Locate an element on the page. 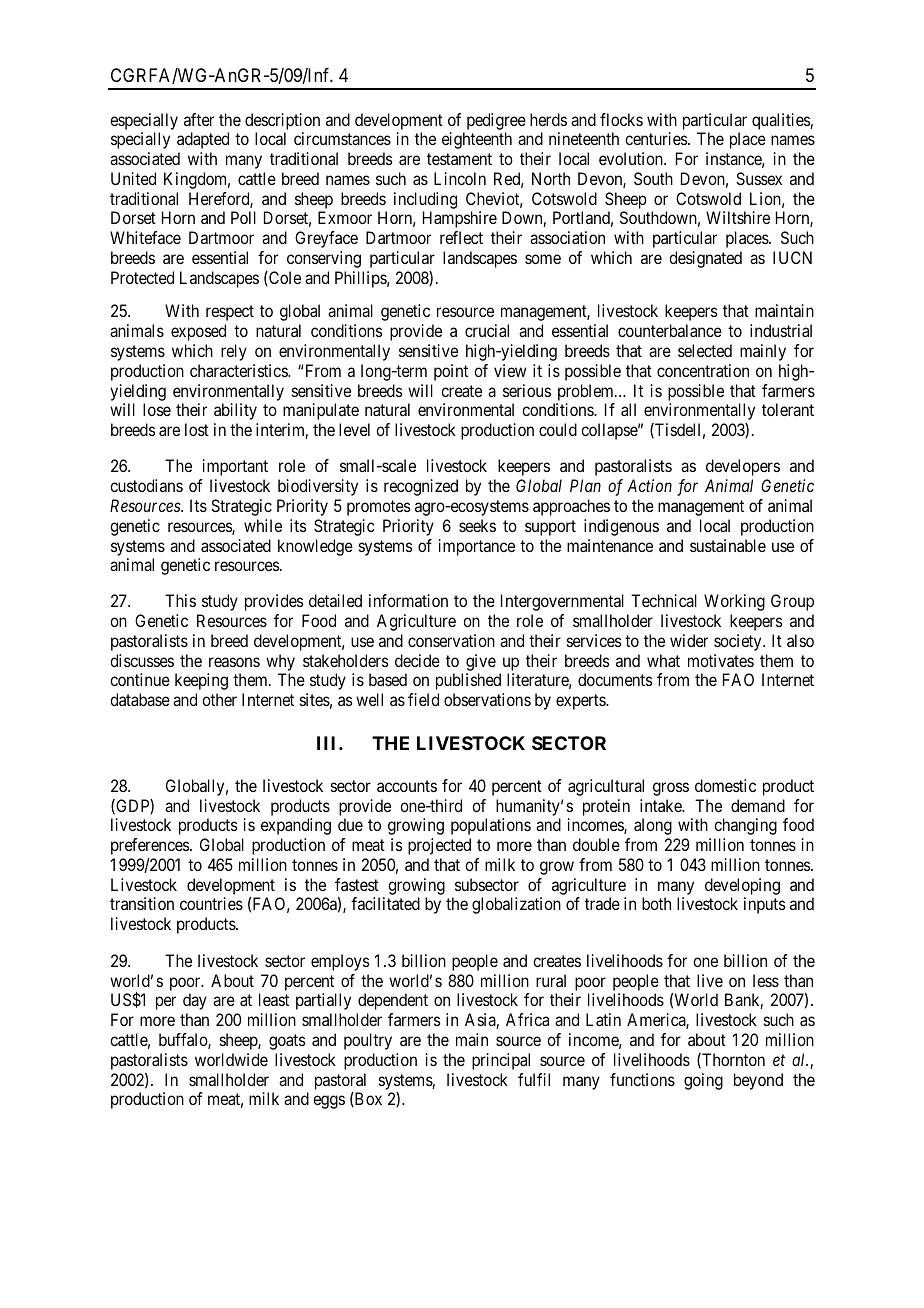 This page has height=1308, width=924. domestic is located at coordinates (725, 785).
